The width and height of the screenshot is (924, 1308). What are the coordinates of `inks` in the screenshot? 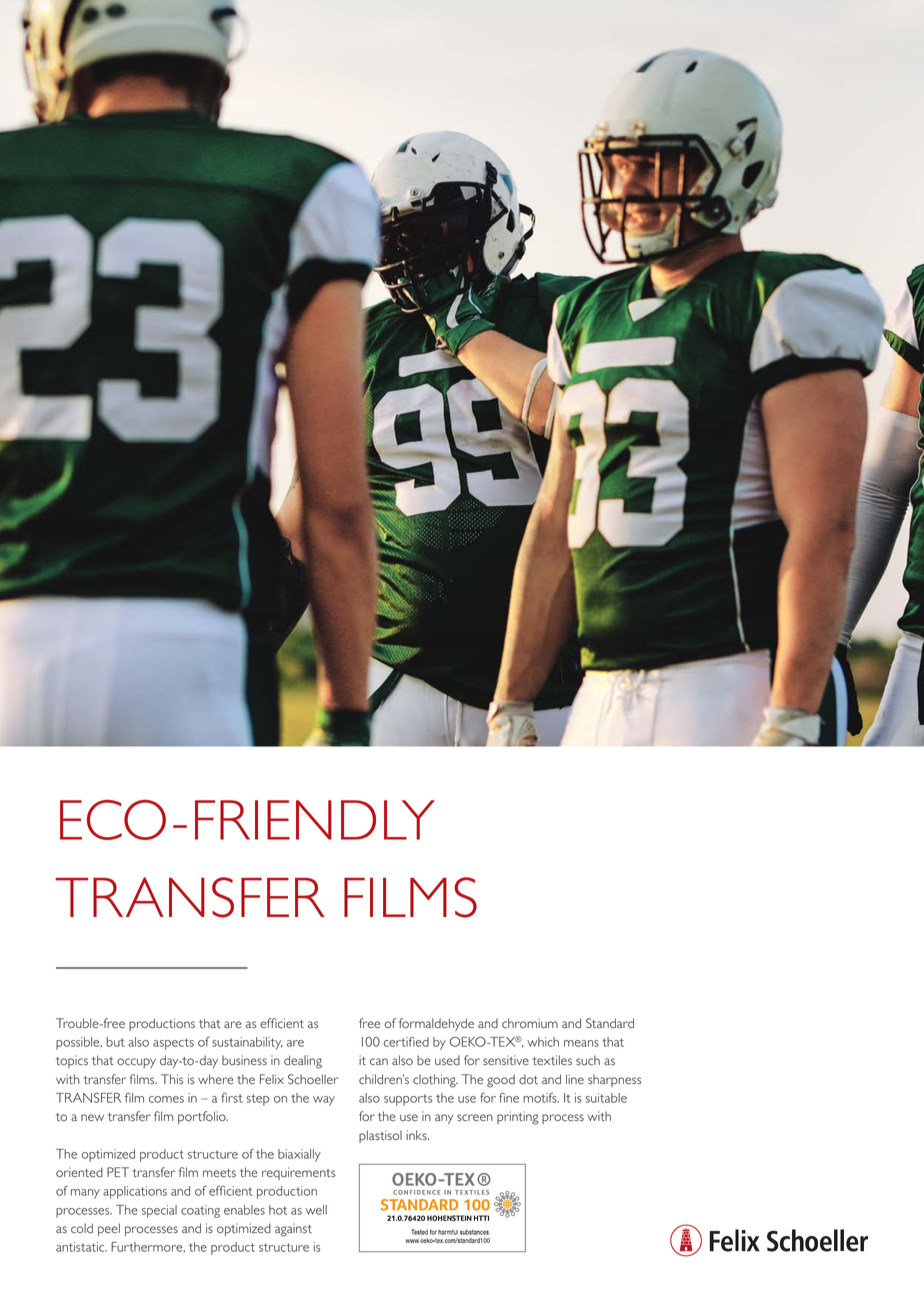 It's located at (417, 1135).
